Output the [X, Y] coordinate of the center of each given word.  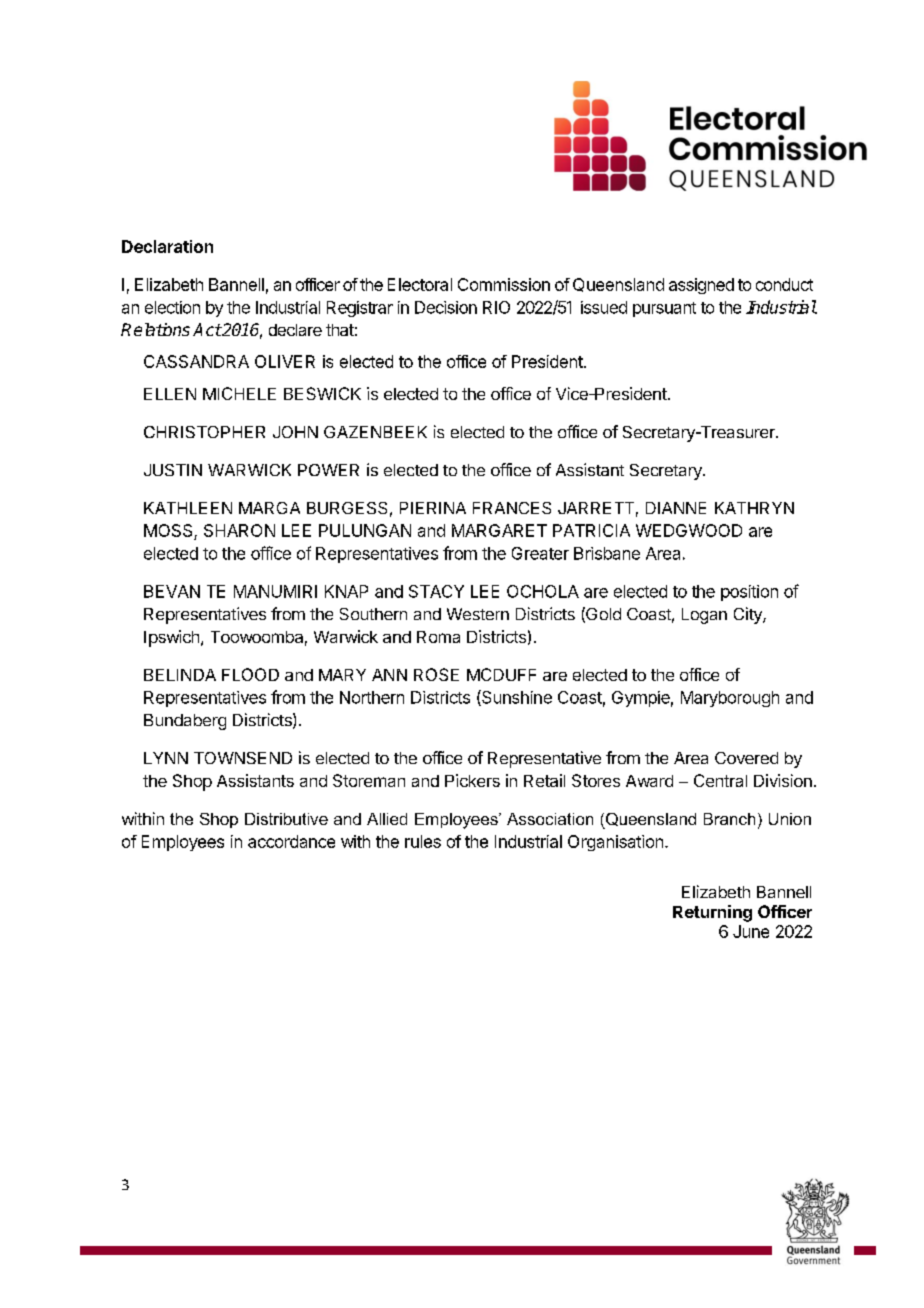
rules [423, 841]
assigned [701, 286]
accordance [291, 841]
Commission [504, 284]
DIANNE [676, 508]
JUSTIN [173, 470]
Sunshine [516, 698]
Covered [746, 758]
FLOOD [250, 674]
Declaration [167, 246]
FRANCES [512, 508]
